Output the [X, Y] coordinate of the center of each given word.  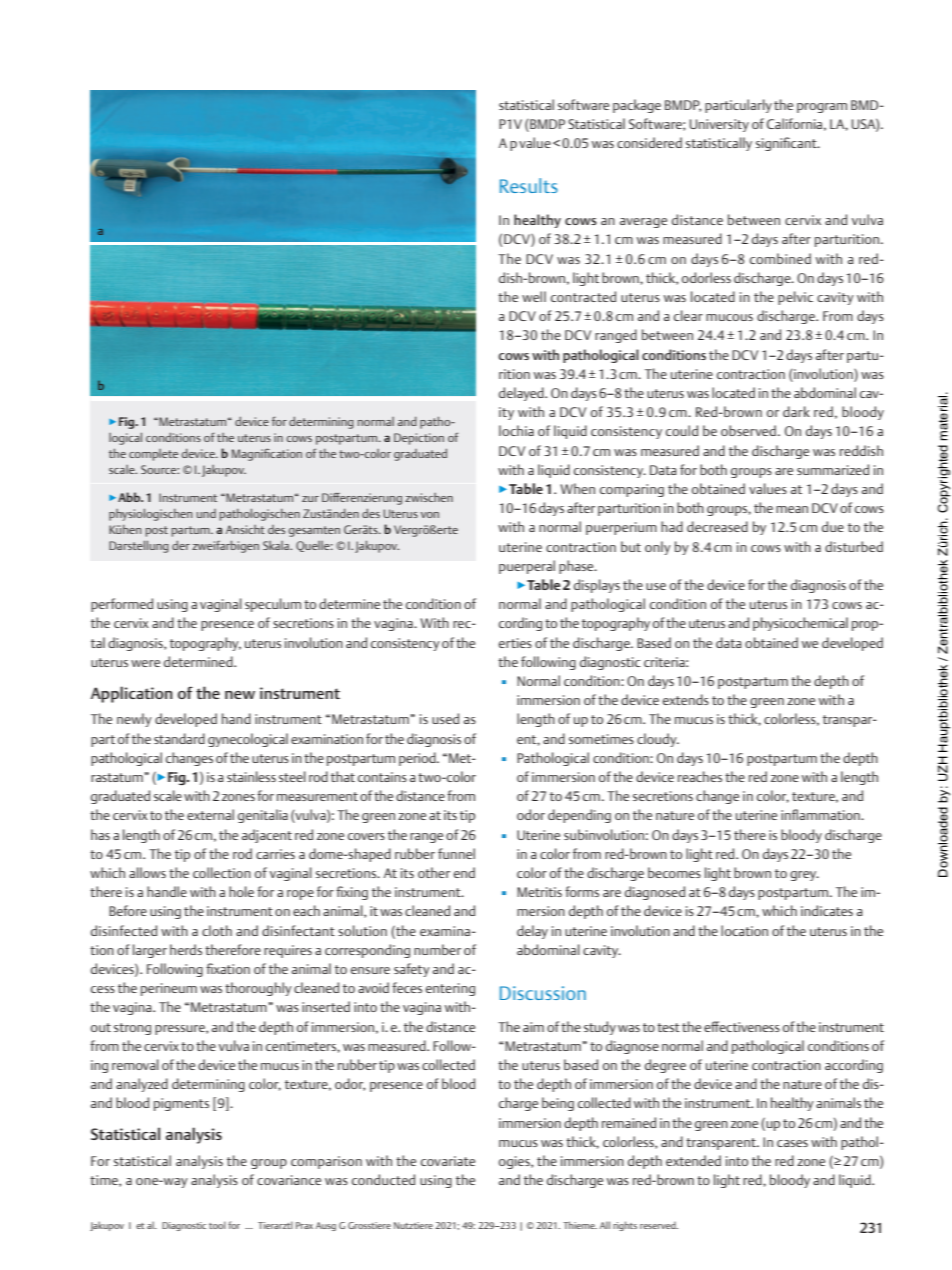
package [637, 106]
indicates [827, 910]
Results [529, 185]
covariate [448, 1161]
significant [787, 144]
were [145, 663]
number [437, 949]
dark [796, 411]
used [445, 718]
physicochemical [800, 624]
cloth [217, 930]
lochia [516, 430]
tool [217, 1225]
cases [792, 1143]
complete [153, 455]
